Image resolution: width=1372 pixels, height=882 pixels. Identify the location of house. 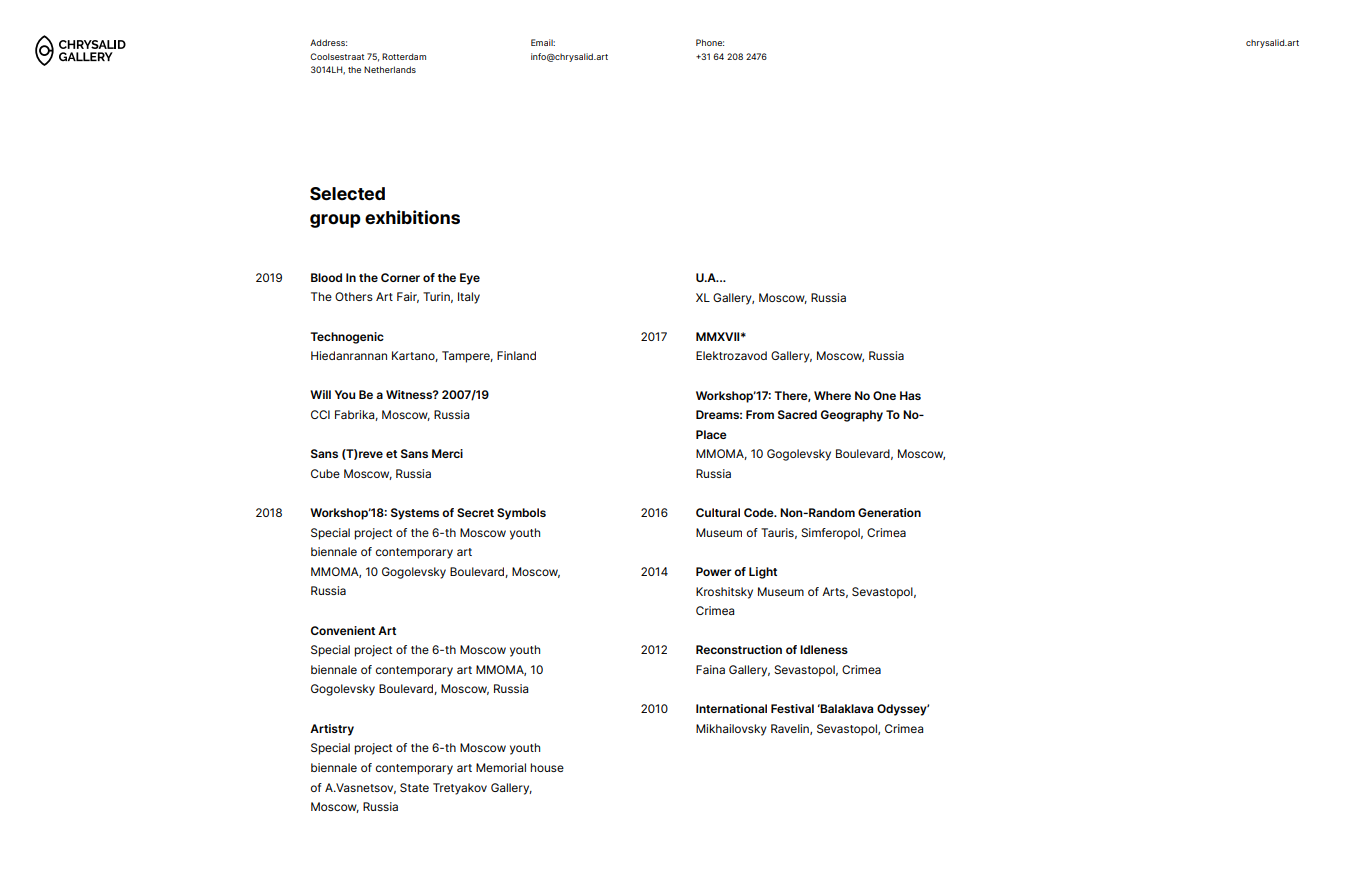
(547, 767).
